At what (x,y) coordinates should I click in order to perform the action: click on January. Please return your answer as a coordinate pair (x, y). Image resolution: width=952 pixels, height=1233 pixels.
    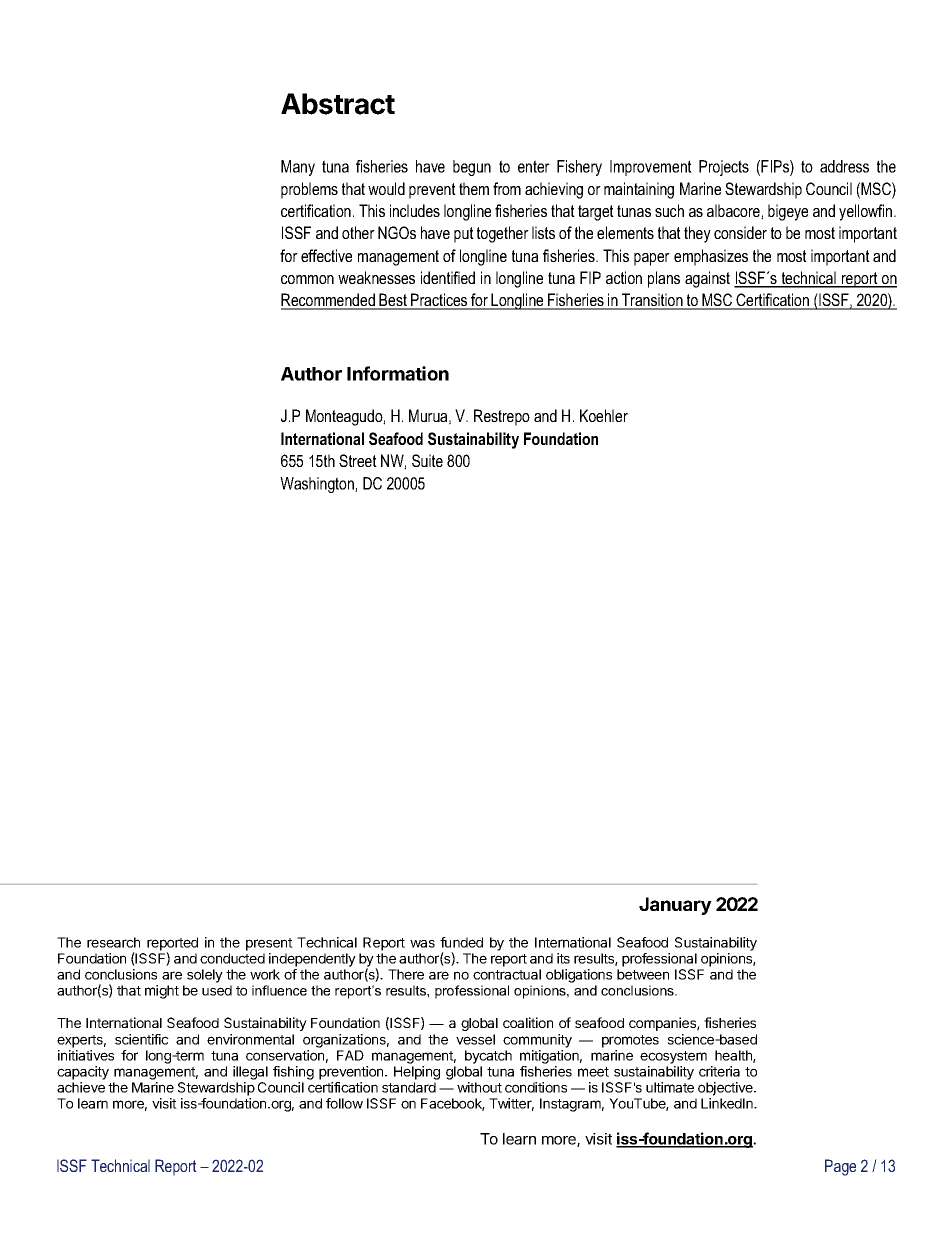
    Looking at the image, I should click on (675, 906).
